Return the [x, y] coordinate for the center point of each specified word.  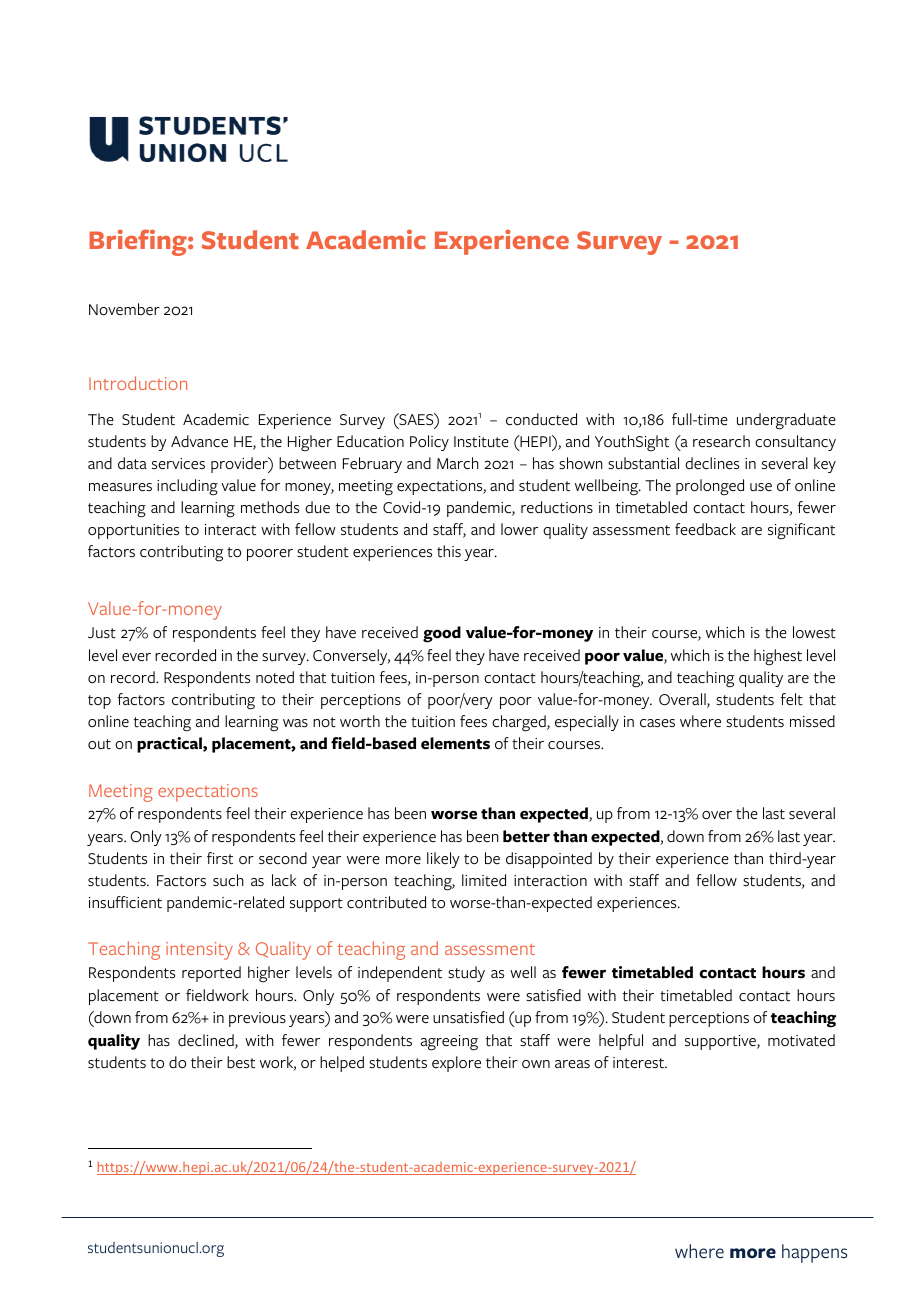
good [442, 634]
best [241, 1062]
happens [814, 1253]
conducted [541, 419]
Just [102, 633]
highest [778, 657]
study [466, 974]
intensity [199, 951]
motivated [801, 1040]
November [124, 309]
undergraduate [786, 421]
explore [456, 1064]
